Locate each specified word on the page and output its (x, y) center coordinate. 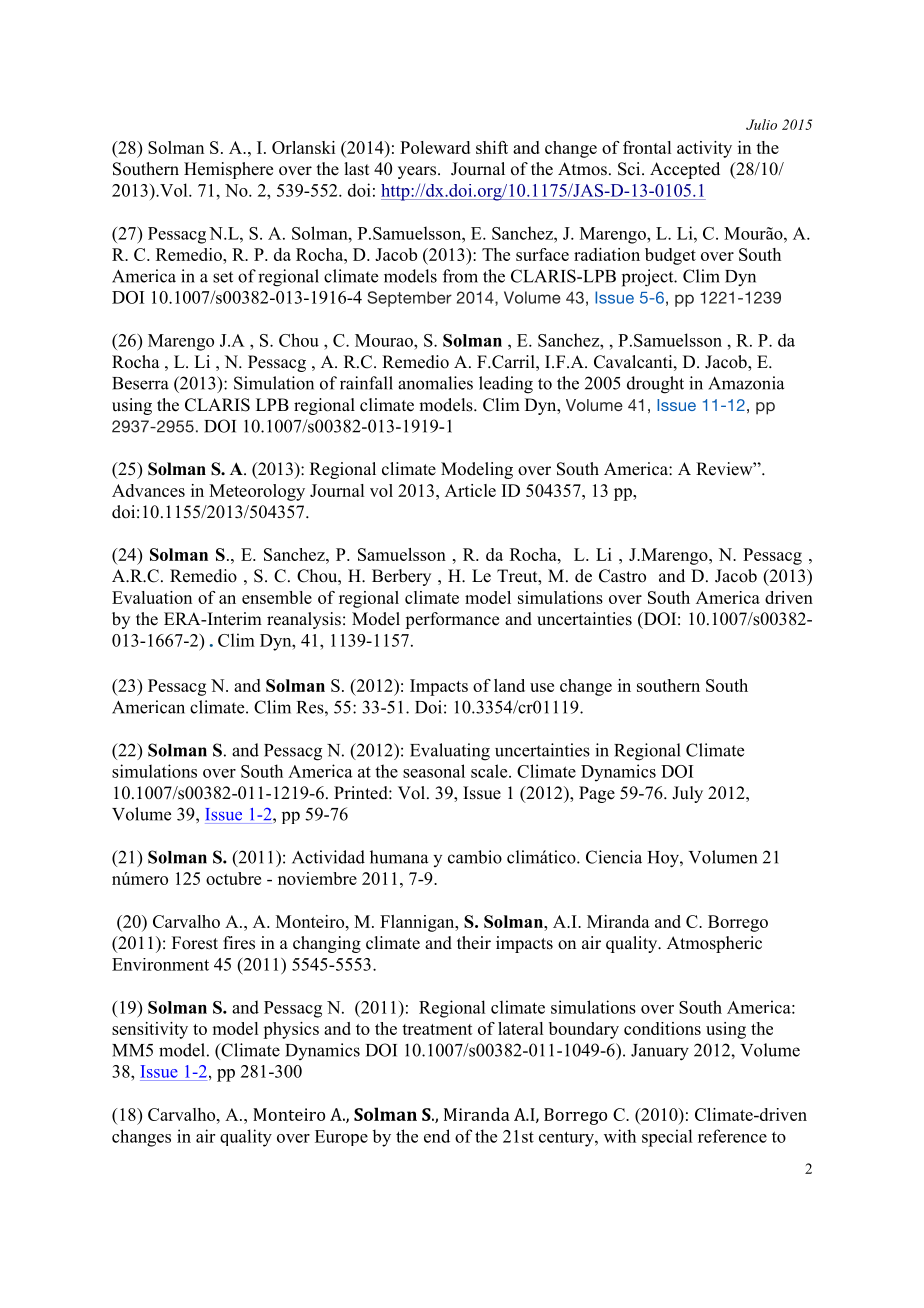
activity (704, 149)
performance (452, 620)
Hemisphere (228, 170)
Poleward (435, 147)
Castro (622, 576)
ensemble (277, 597)
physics (291, 1030)
